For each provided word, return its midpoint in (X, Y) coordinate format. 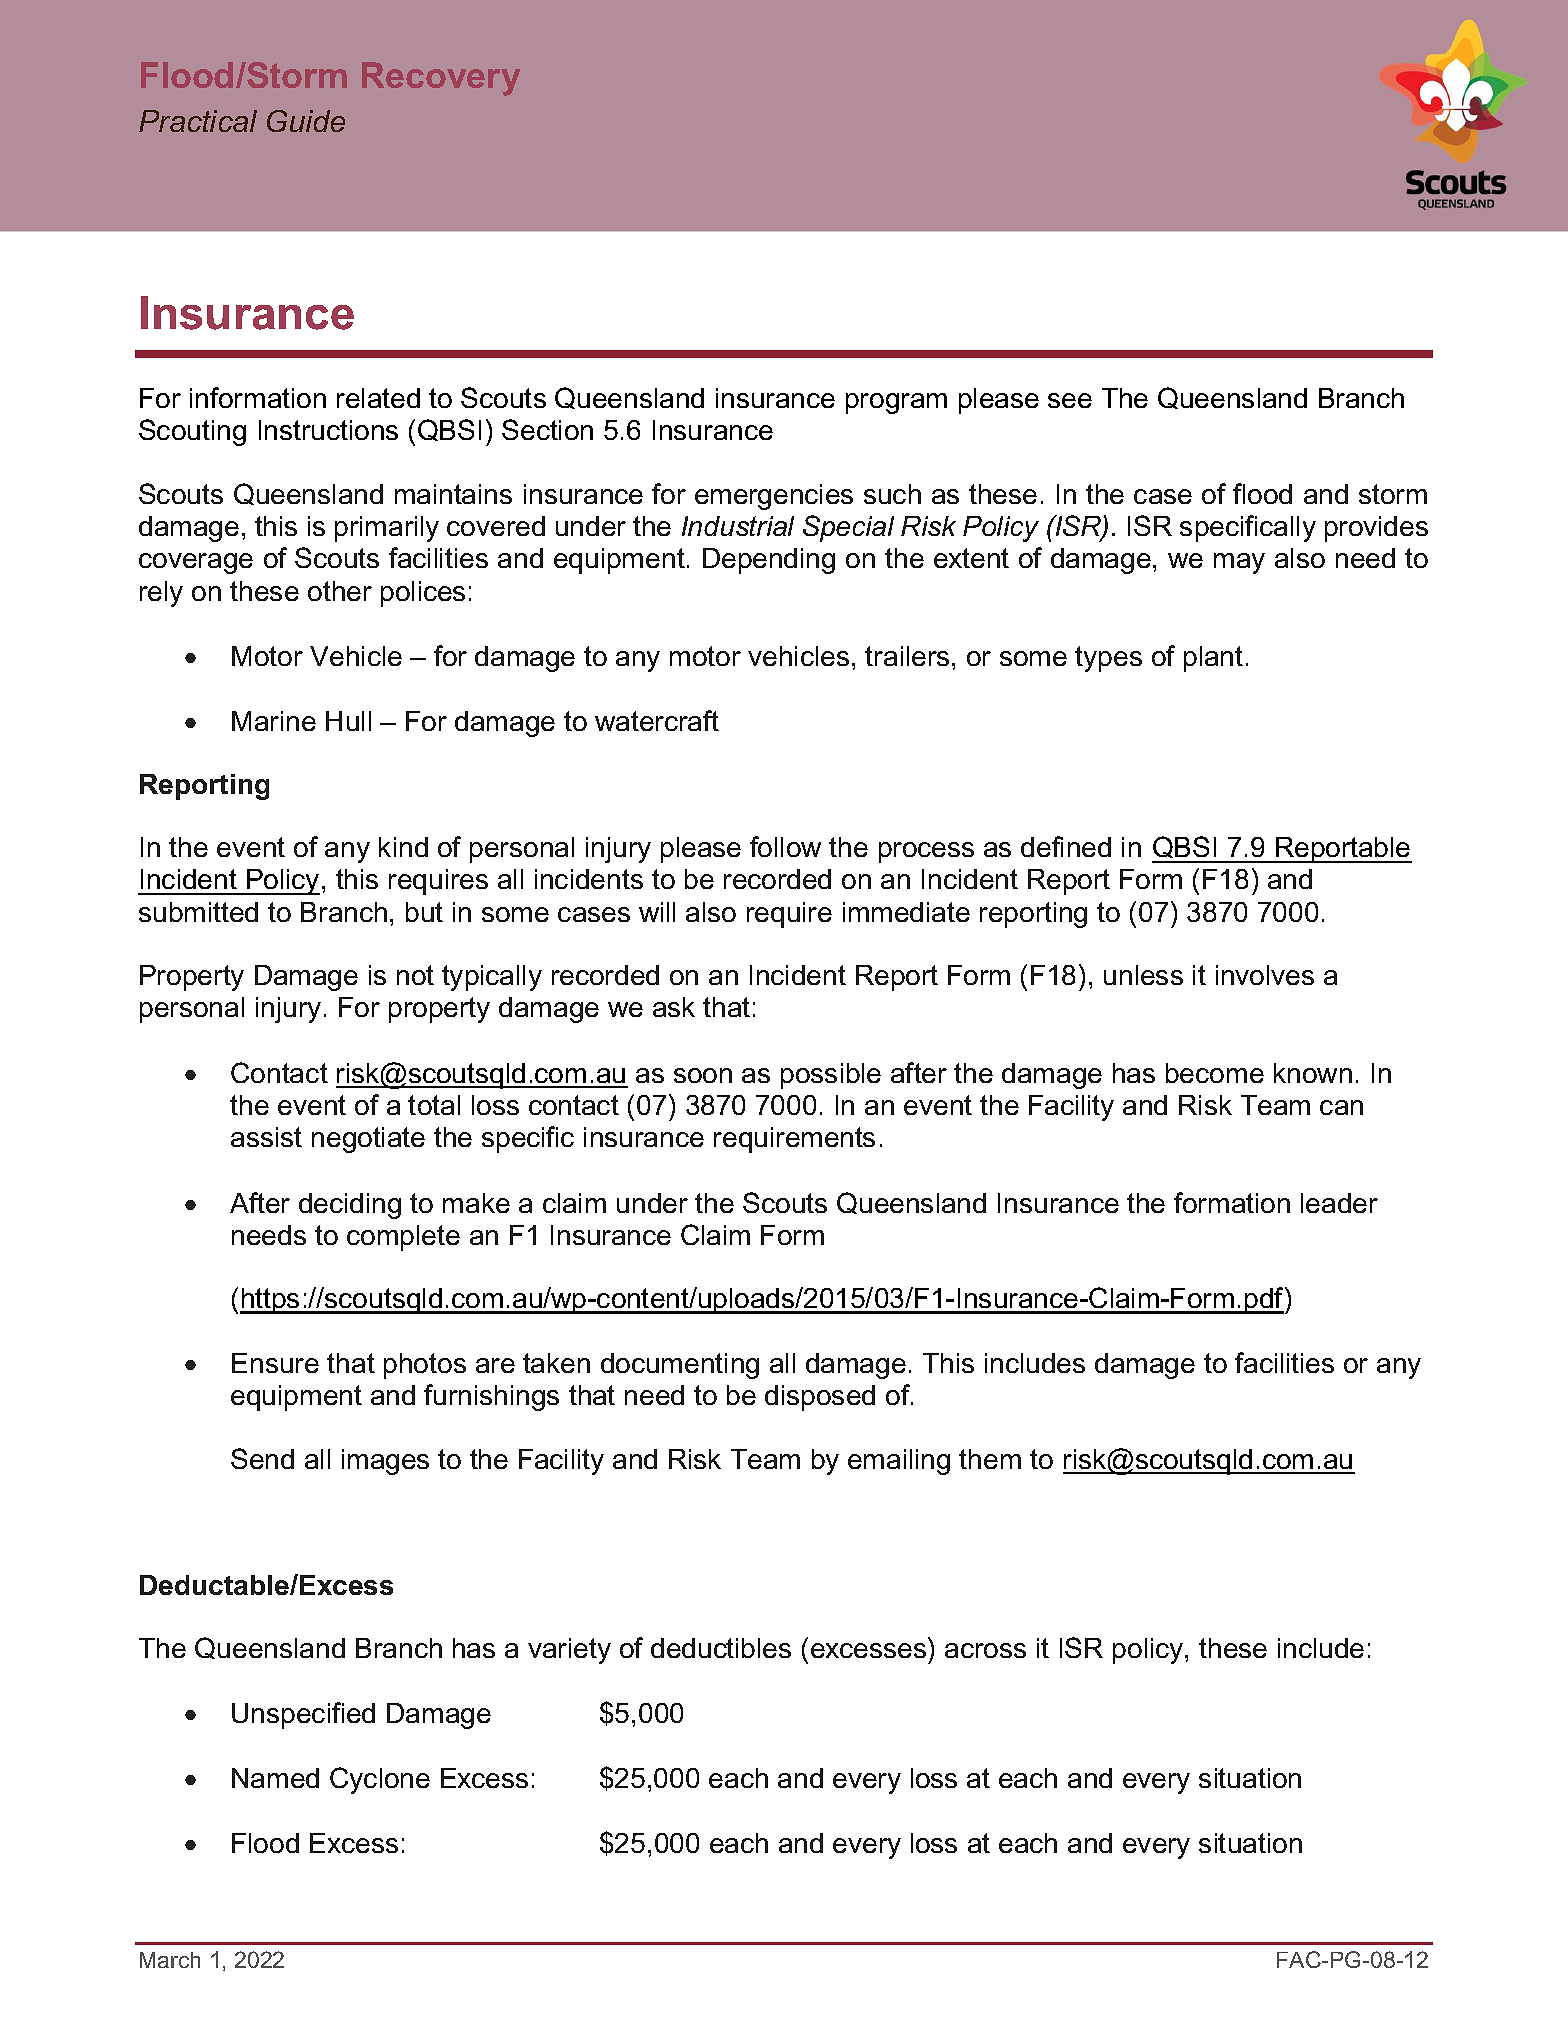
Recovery (441, 79)
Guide (306, 121)
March (170, 1960)
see (1070, 400)
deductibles (721, 1648)
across (985, 1650)
